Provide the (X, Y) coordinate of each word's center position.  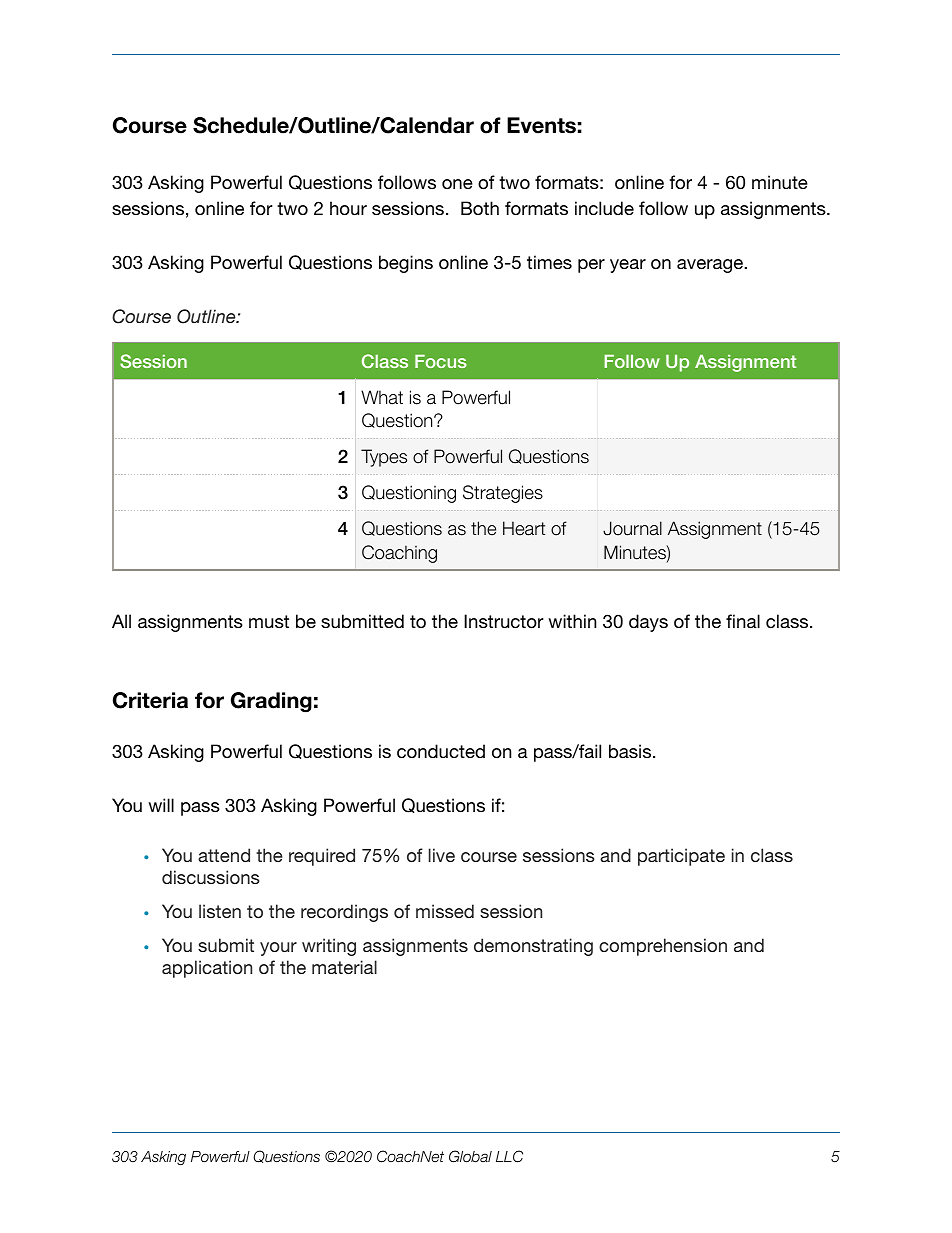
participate (681, 857)
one (457, 184)
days (648, 623)
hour (348, 208)
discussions (211, 877)
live (442, 855)
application (207, 969)
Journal (632, 528)
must (269, 621)
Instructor (503, 621)
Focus (441, 361)
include (604, 208)
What (382, 397)
